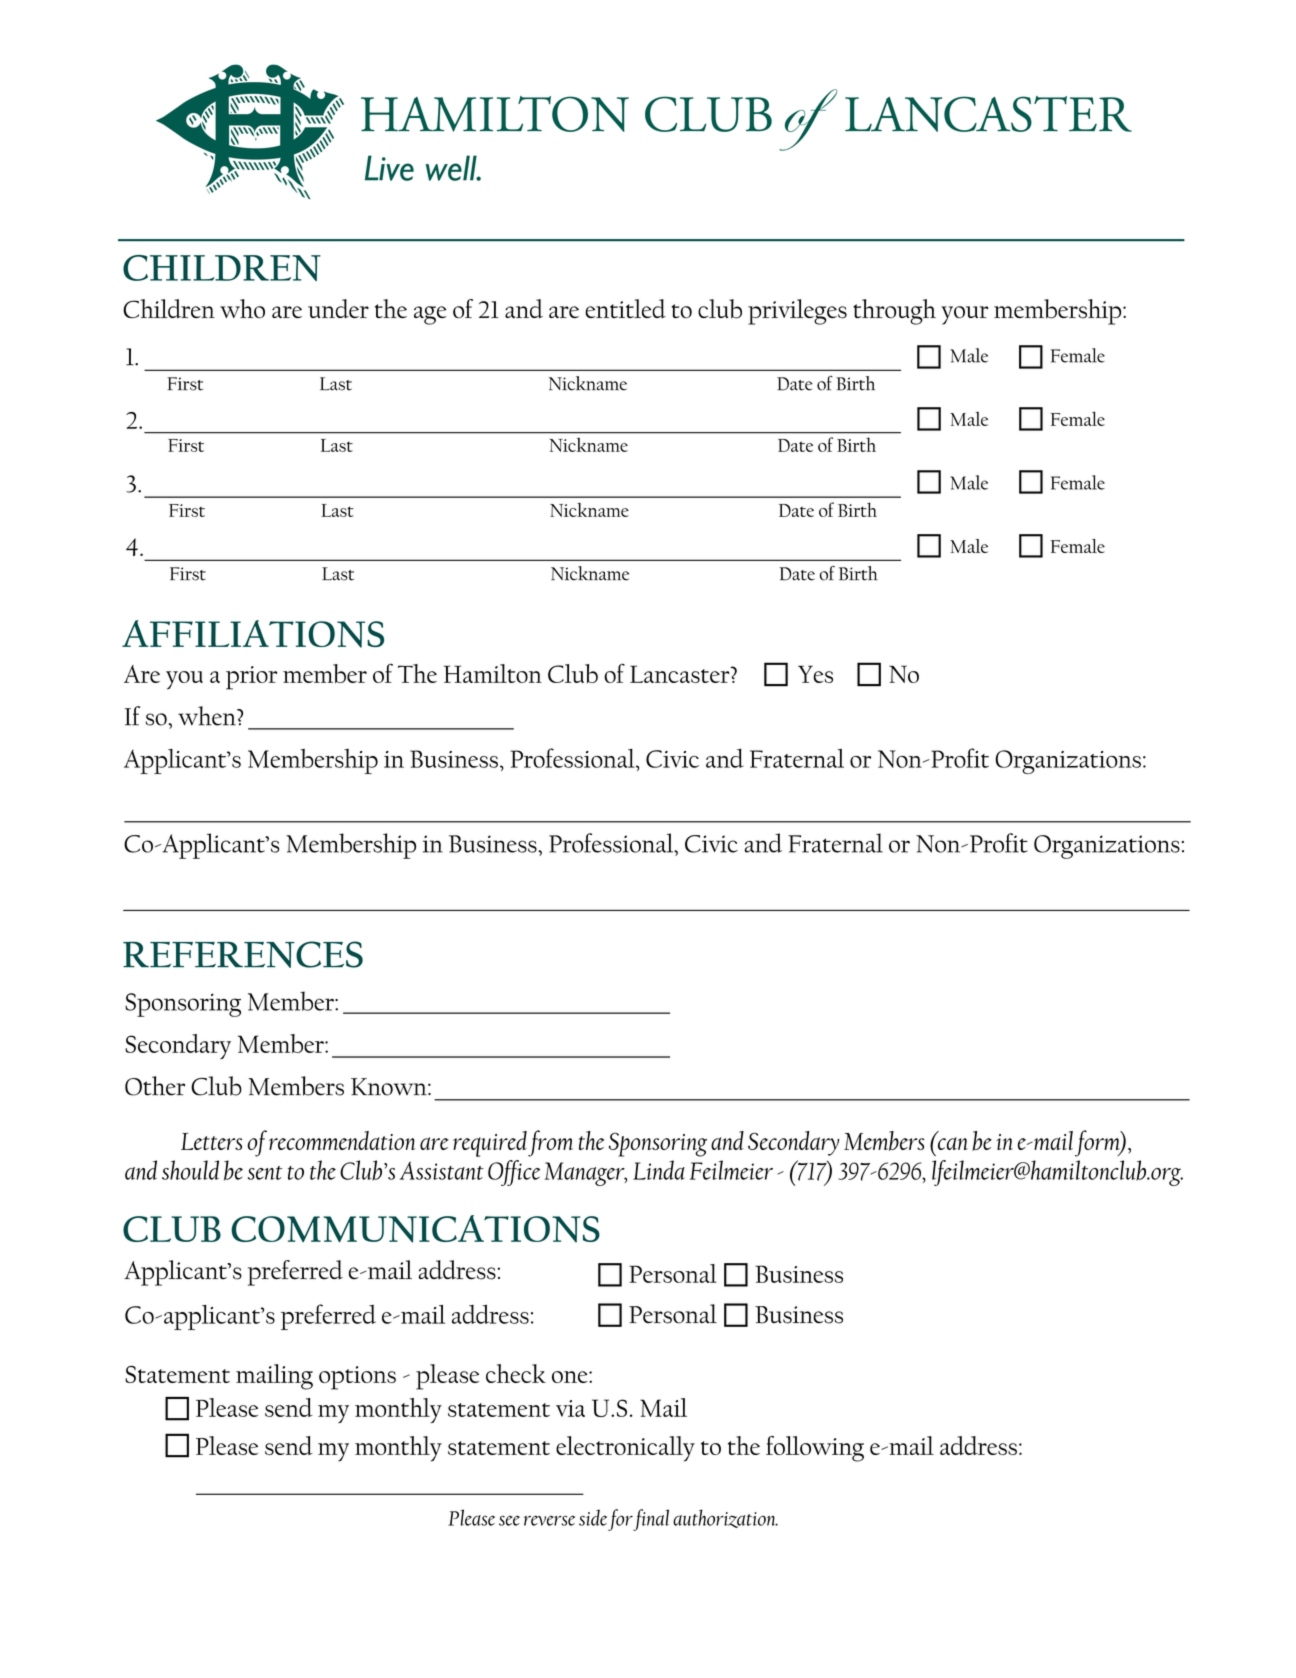 The image size is (1296, 1678). I want to click on entitled, so click(625, 308).
